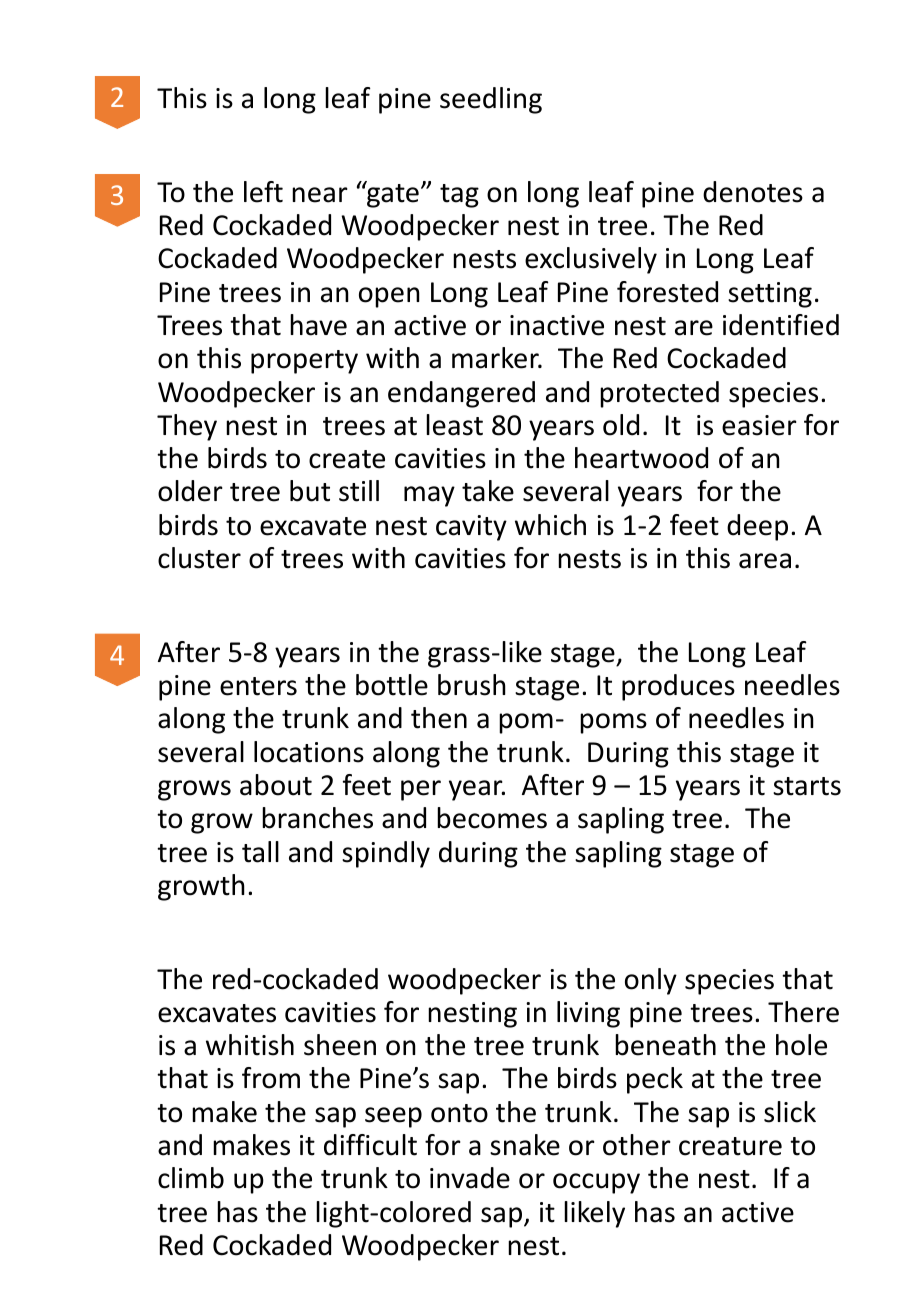  What do you see at coordinates (472, 685) in the page?
I see `brush` at bounding box center [472, 685].
